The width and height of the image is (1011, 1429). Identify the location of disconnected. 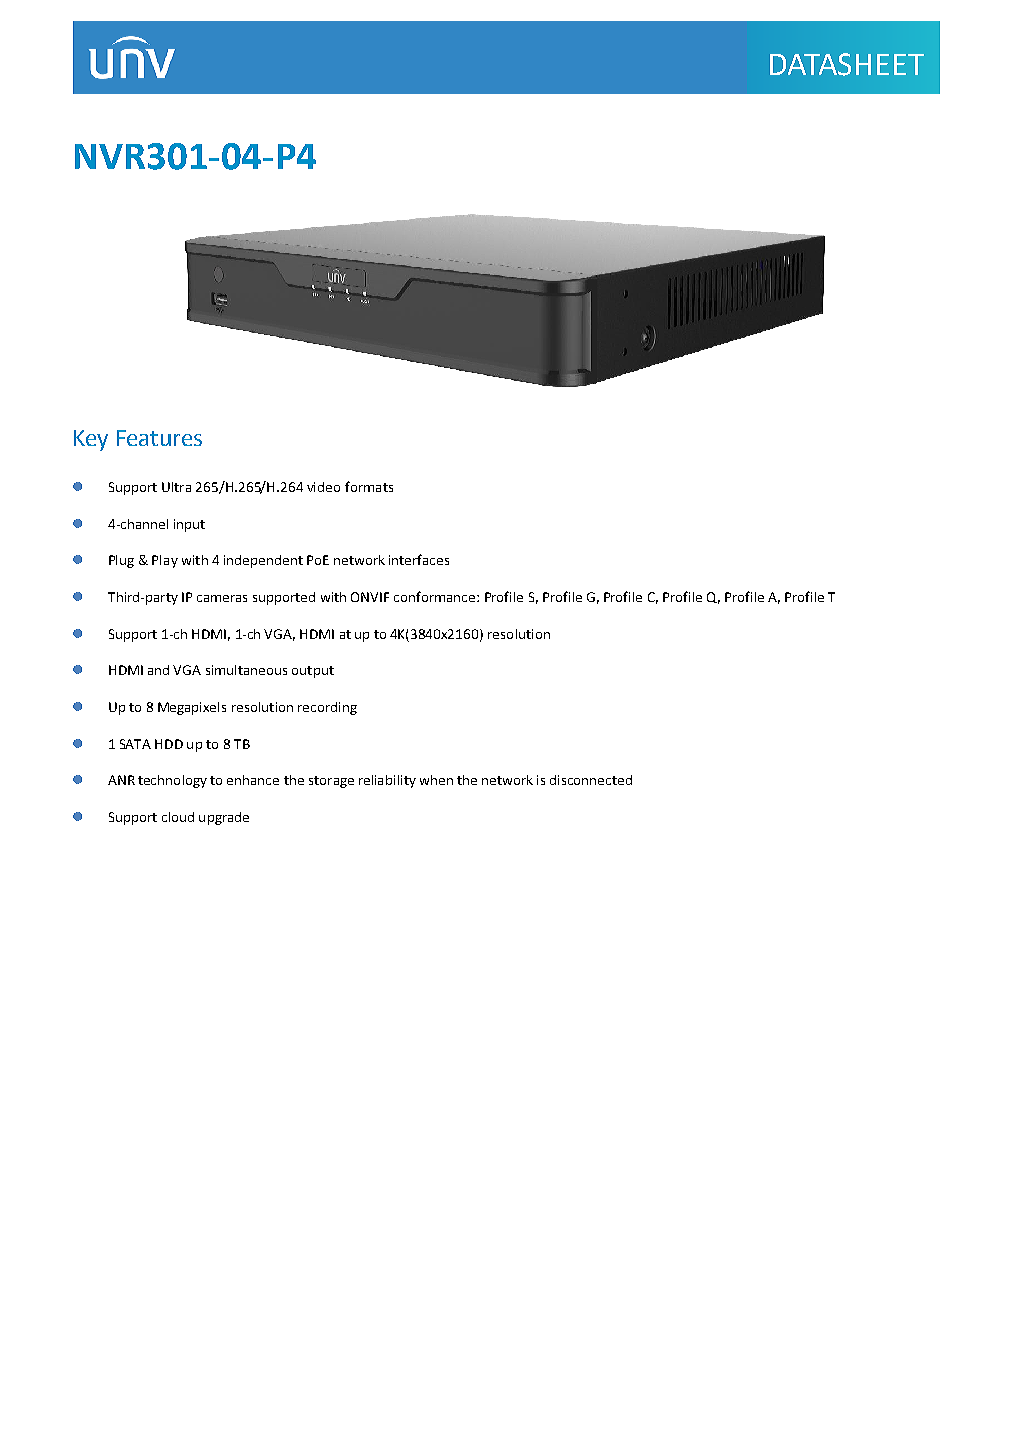
(591, 780).
